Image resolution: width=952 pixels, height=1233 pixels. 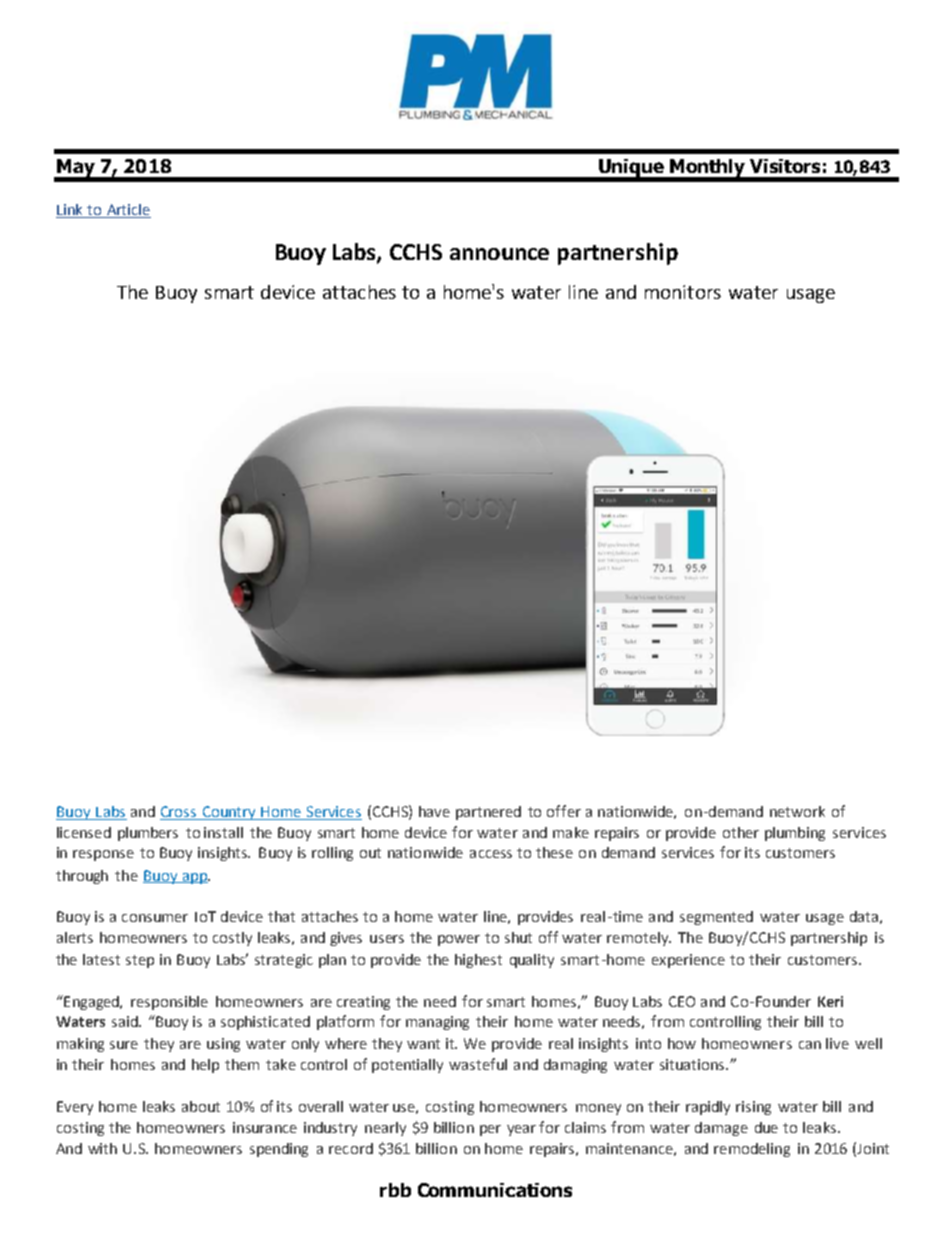 What do you see at coordinates (683, 292) in the screenshot?
I see `monitors` at bounding box center [683, 292].
